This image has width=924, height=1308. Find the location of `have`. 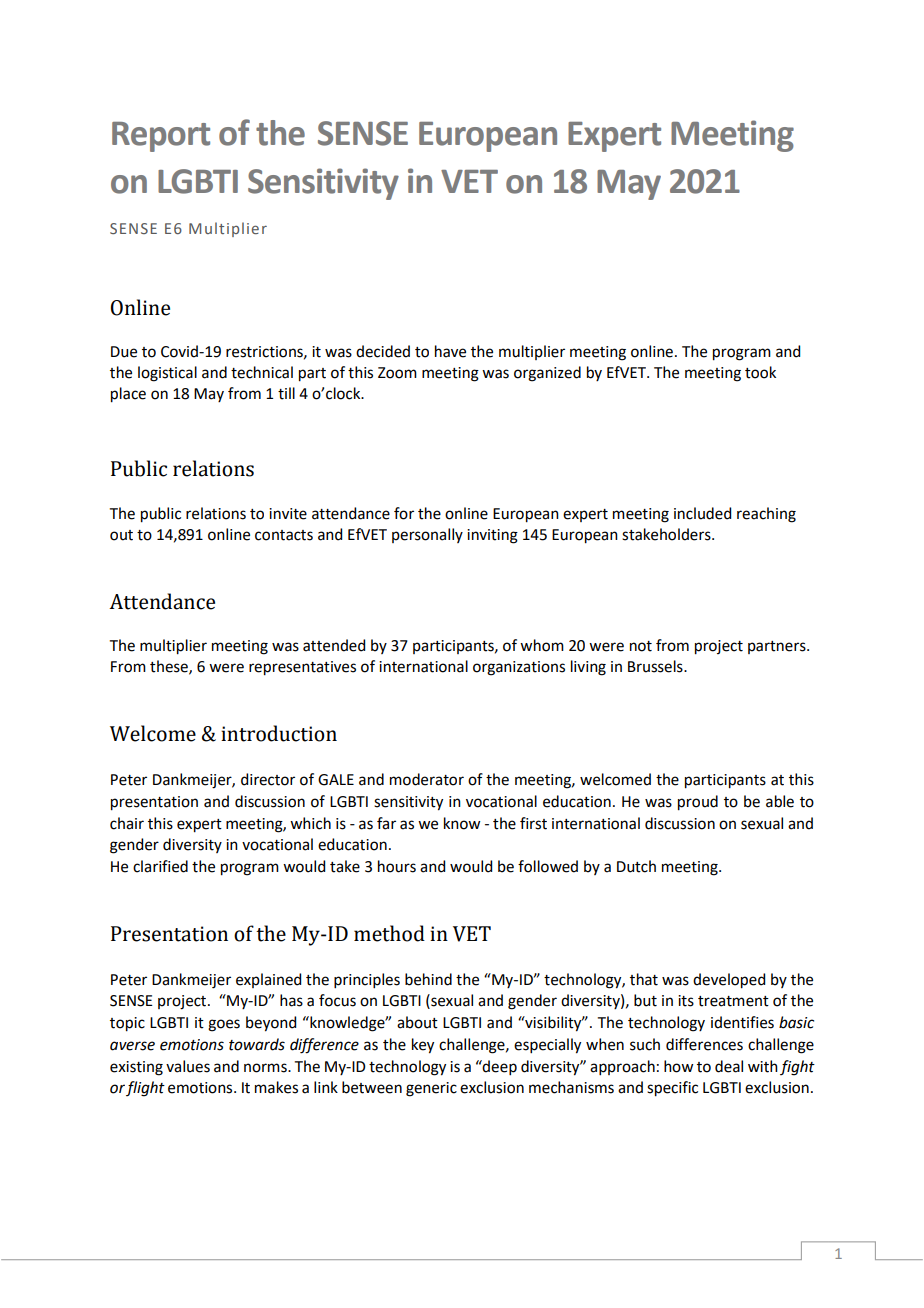

have is located at coordinates (450, 351).
